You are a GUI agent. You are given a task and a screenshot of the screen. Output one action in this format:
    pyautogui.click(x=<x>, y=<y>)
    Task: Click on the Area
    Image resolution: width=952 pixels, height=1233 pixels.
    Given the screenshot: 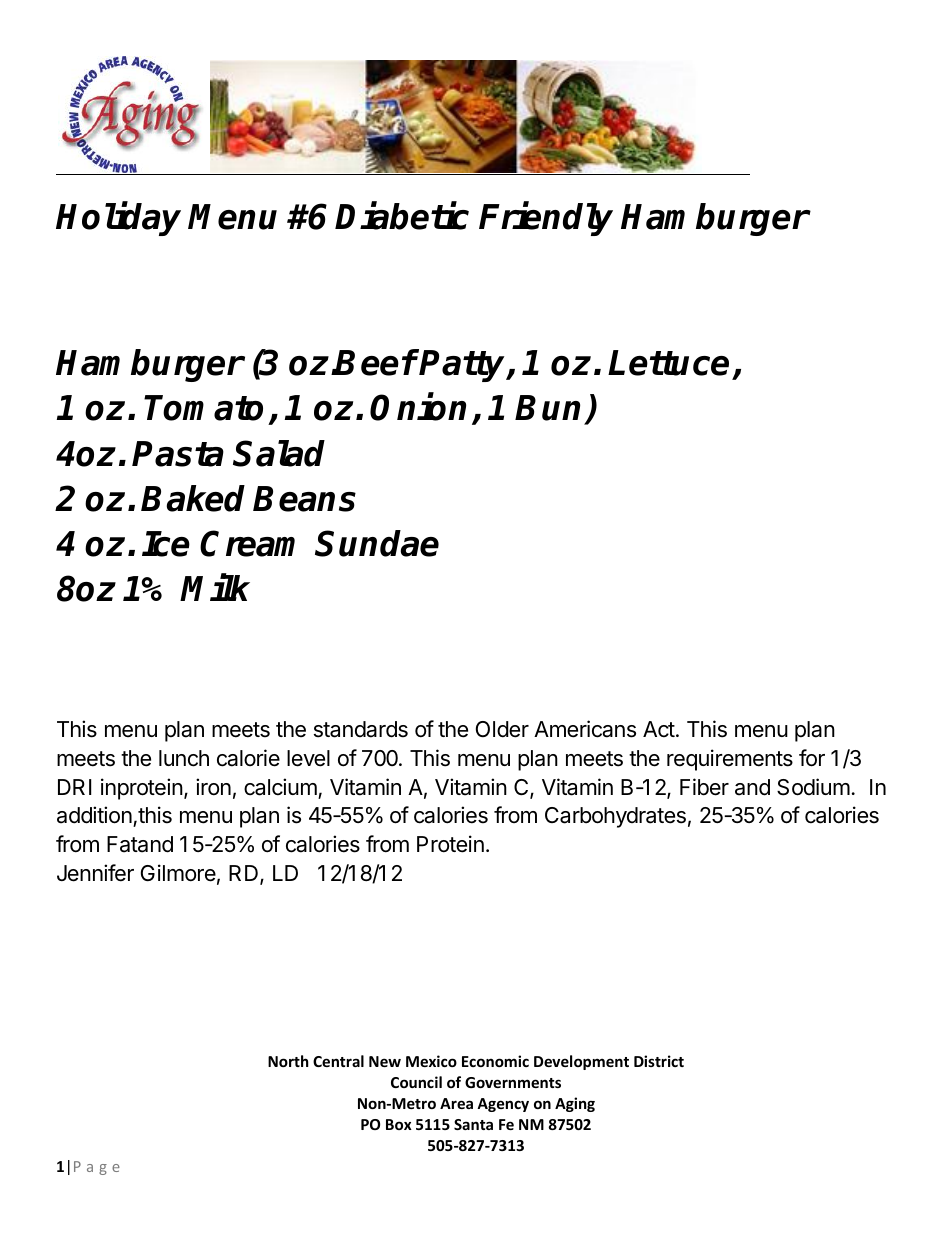 What is the action you would take?
    pyautogui.click(x=456, y=1103)
